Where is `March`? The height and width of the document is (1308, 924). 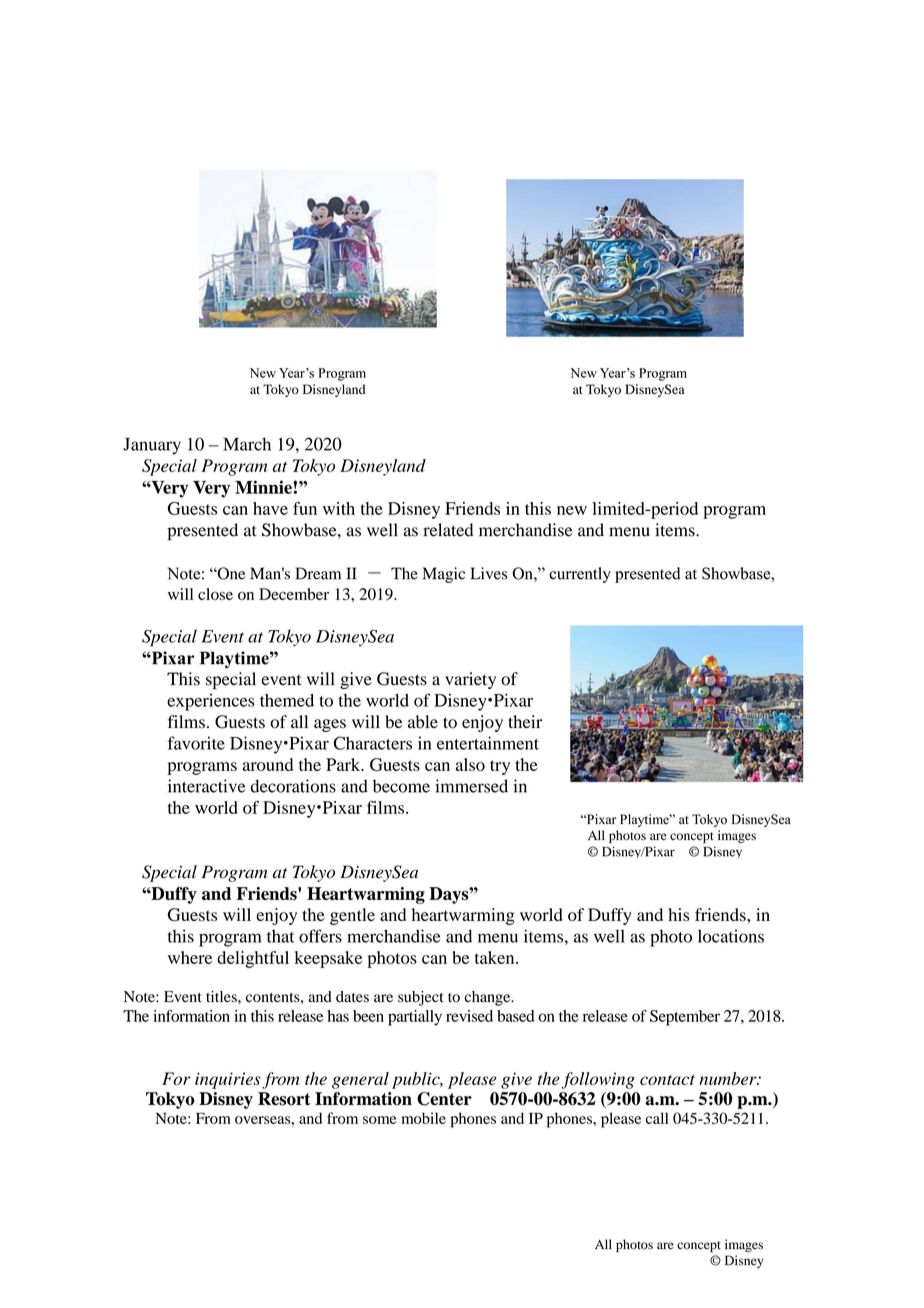 March is located at coordinates (247, 444).
